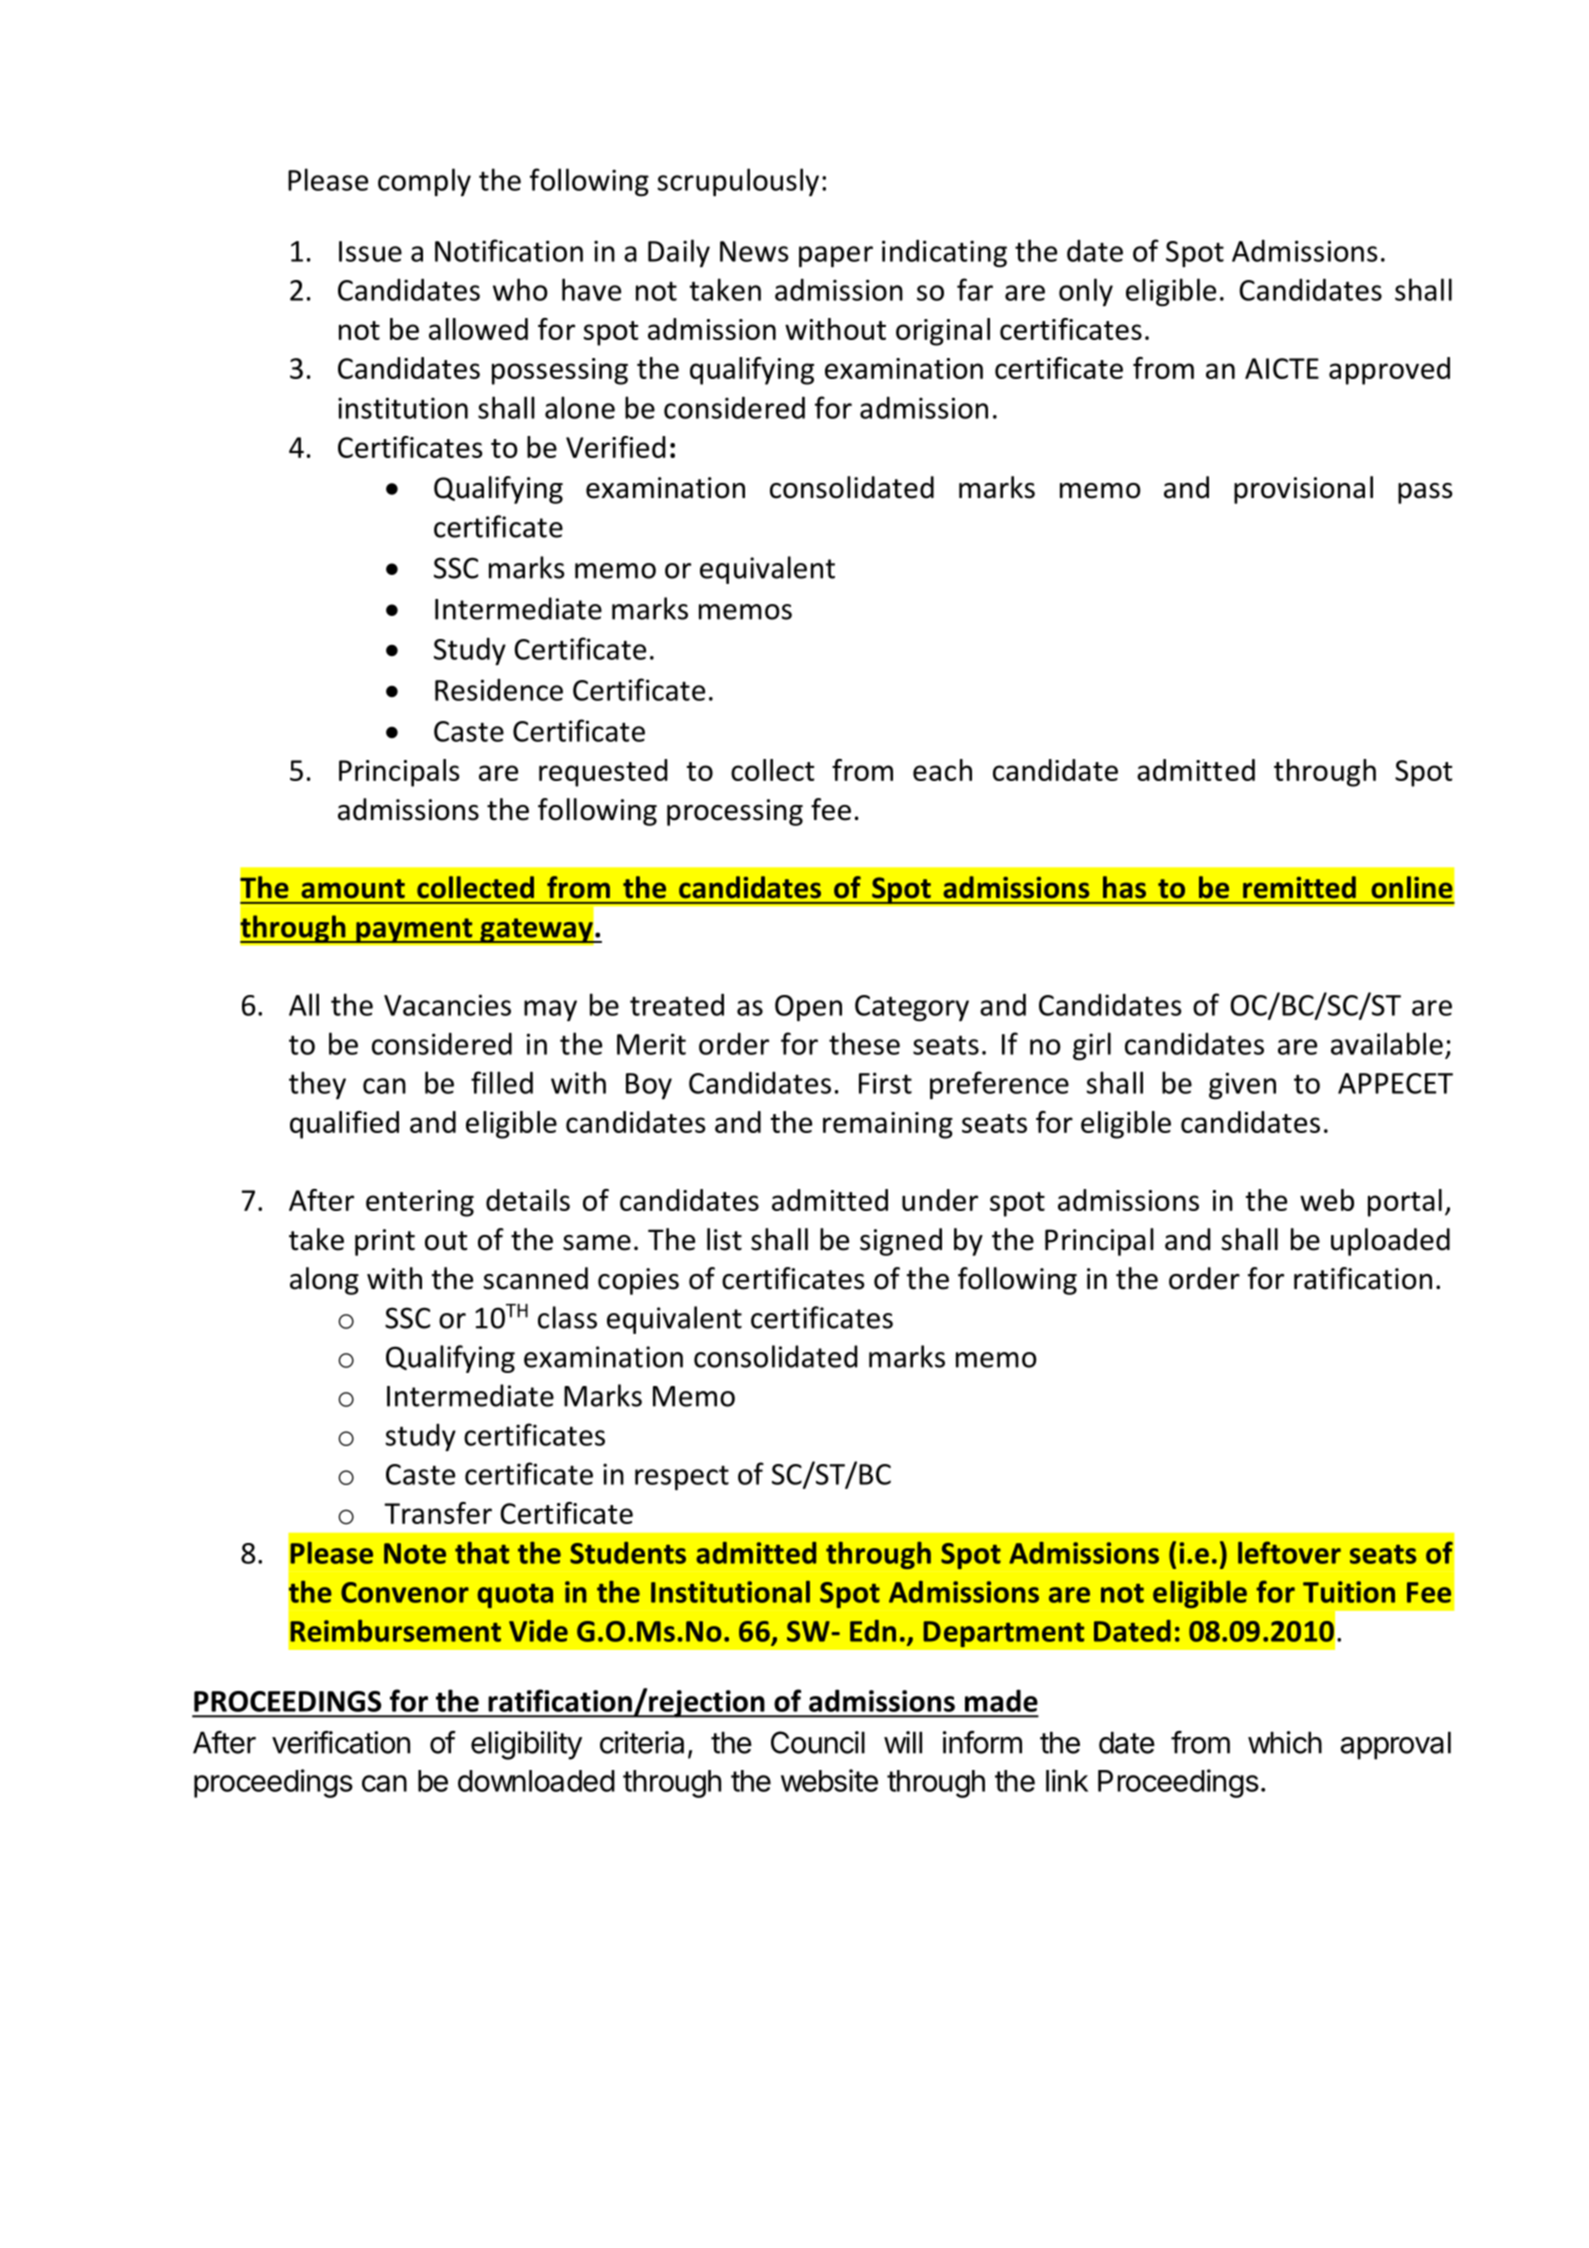 This screenshot has height=2248, width=1589. Describe the element at coordinates (942, 770) in the screenshot. I see `each` at that location.
